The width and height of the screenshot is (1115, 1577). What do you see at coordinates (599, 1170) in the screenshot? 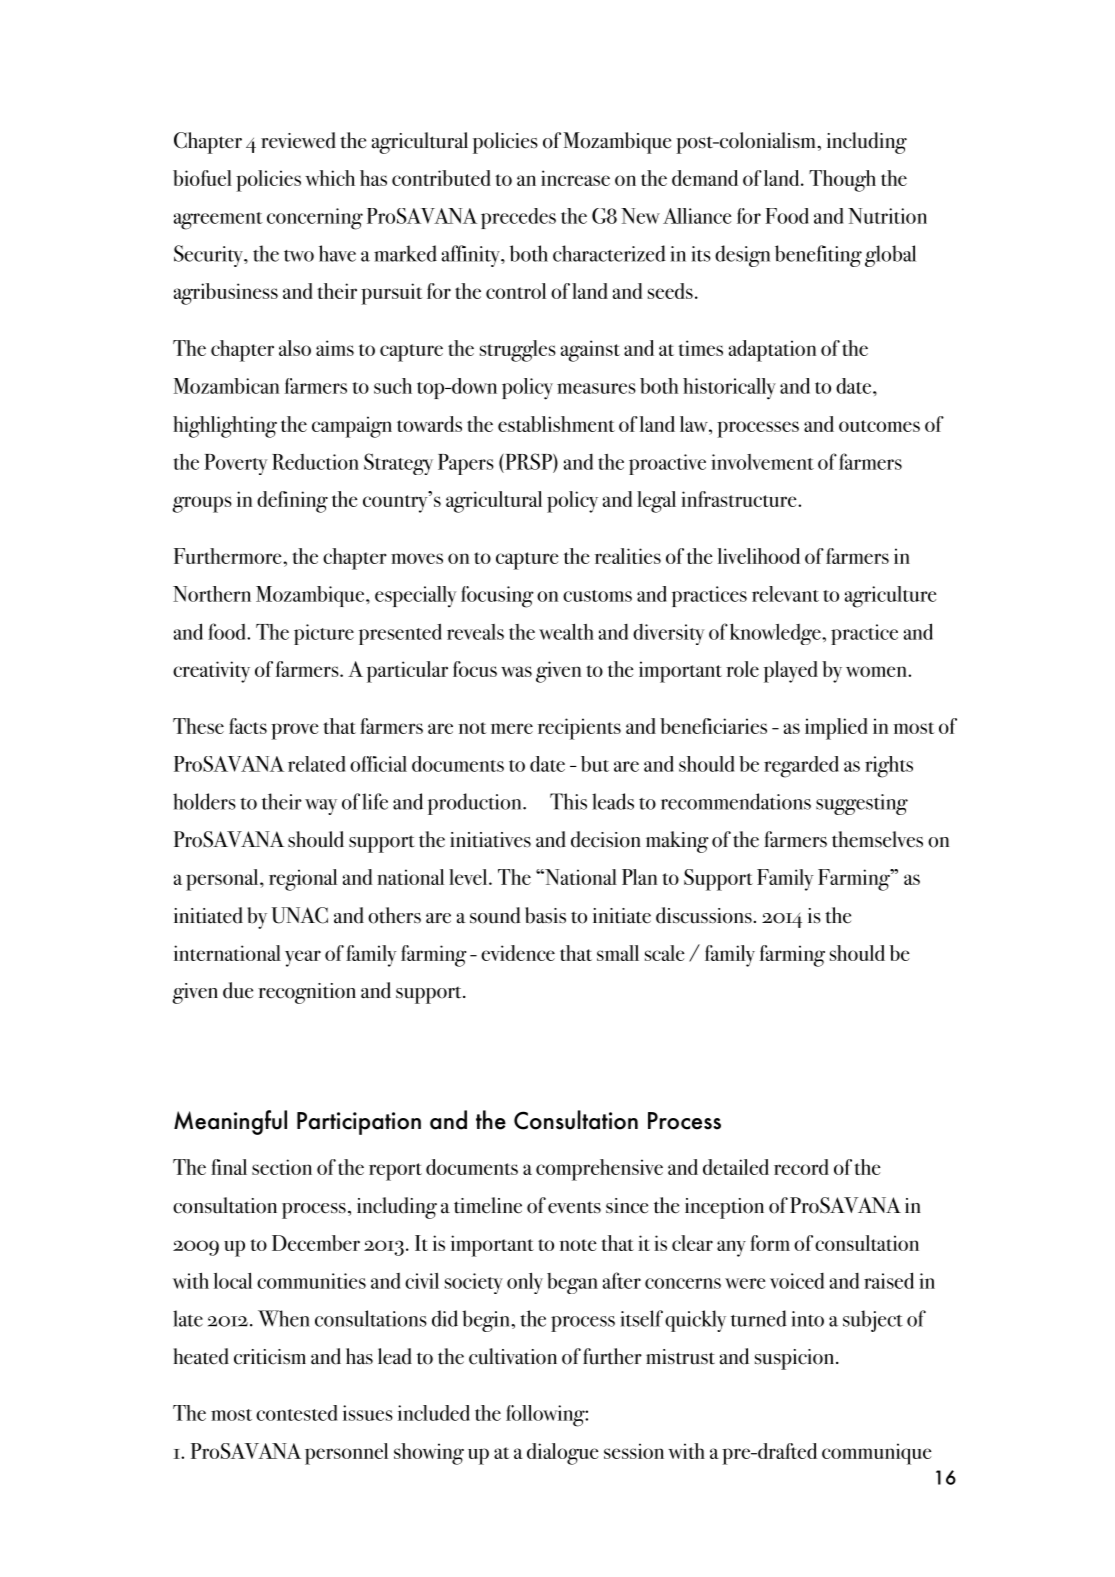
I see `comprehensive` at bounding box center [599, 1170].
